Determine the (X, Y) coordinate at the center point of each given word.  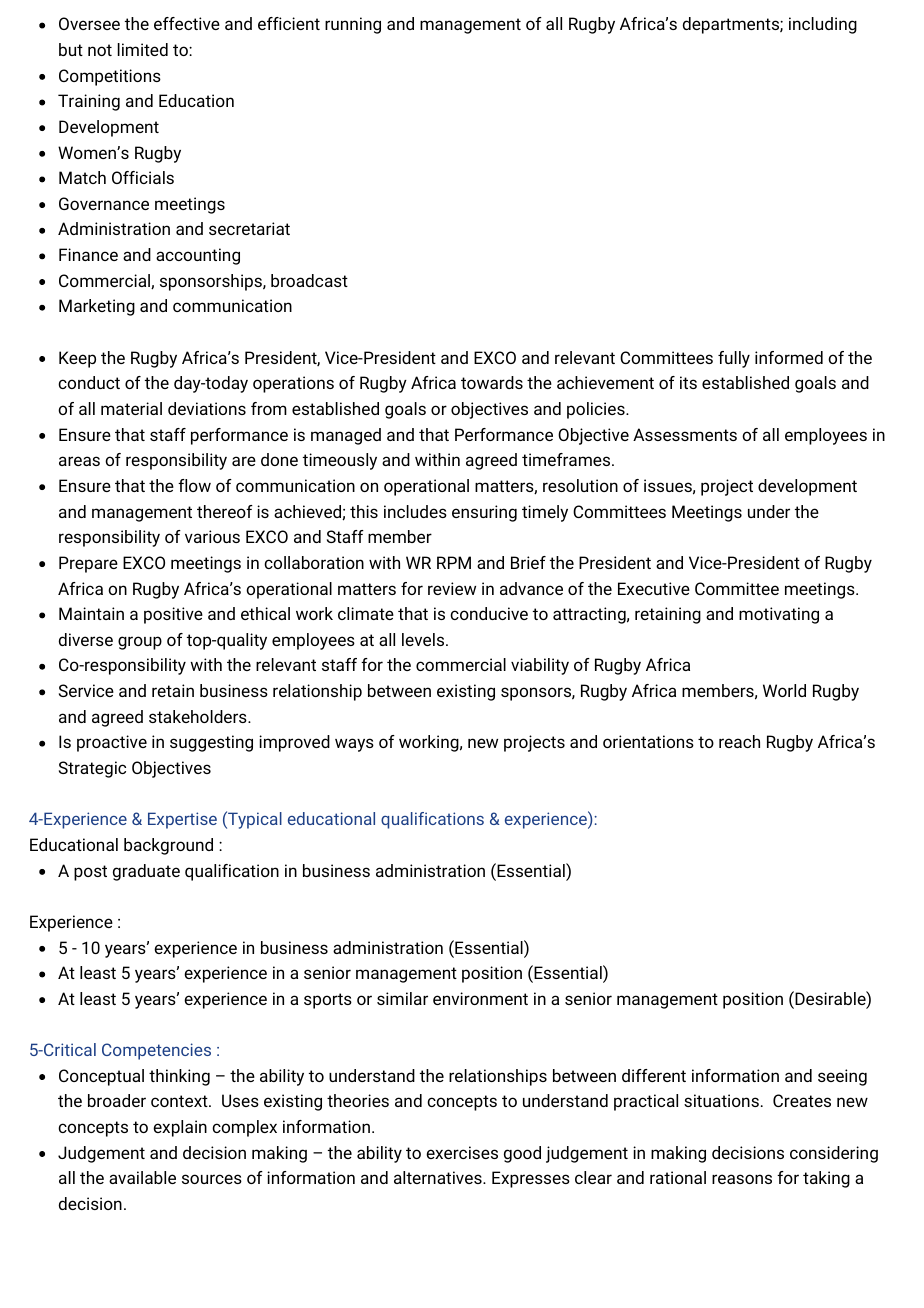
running (353, 25)
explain (180, 1128)
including (823, 25)
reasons (742, 1179)
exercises (462, 1152)
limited (143, 49)
